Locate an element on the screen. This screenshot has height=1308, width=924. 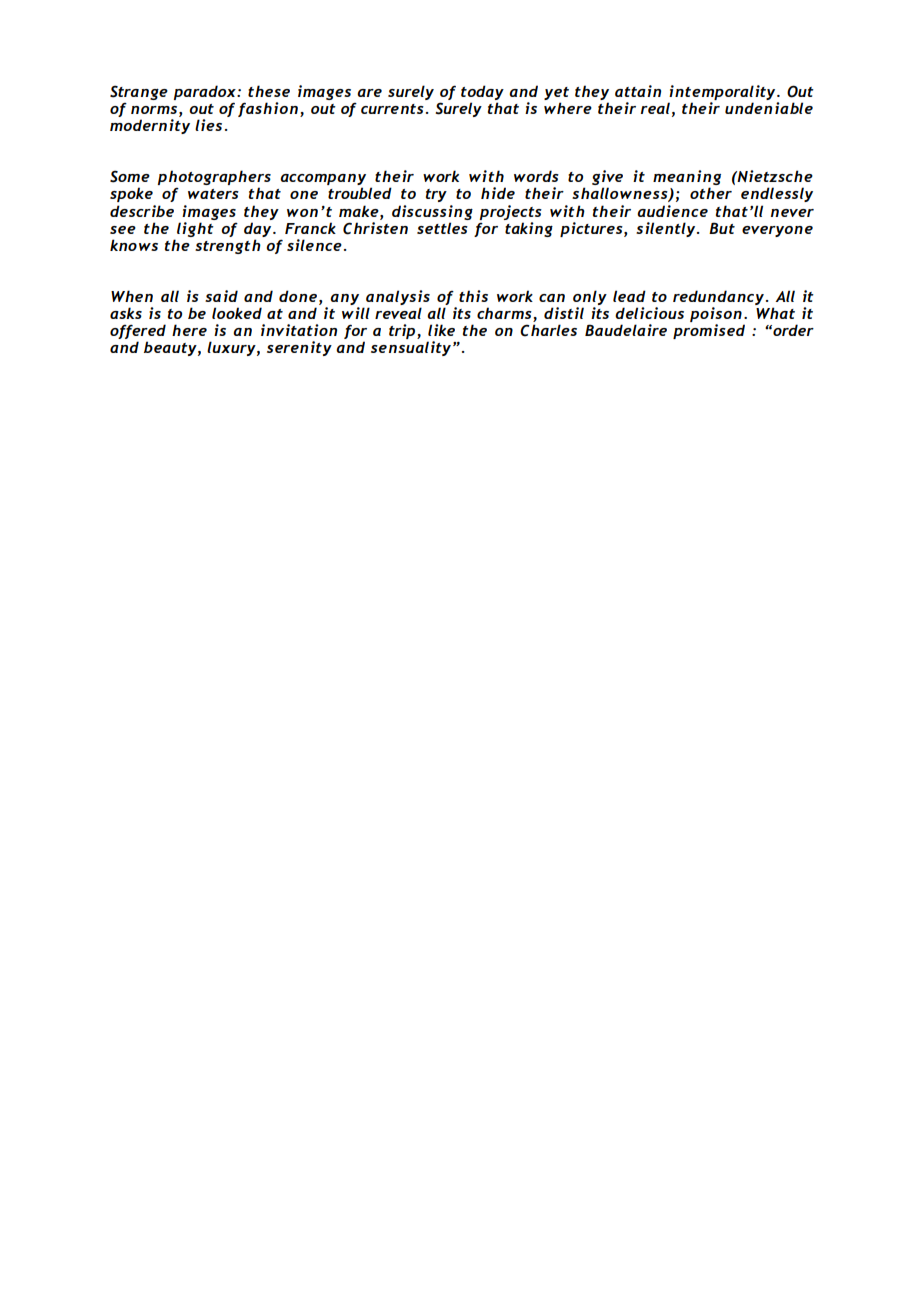
attain is located at coordinates (638, 91).
